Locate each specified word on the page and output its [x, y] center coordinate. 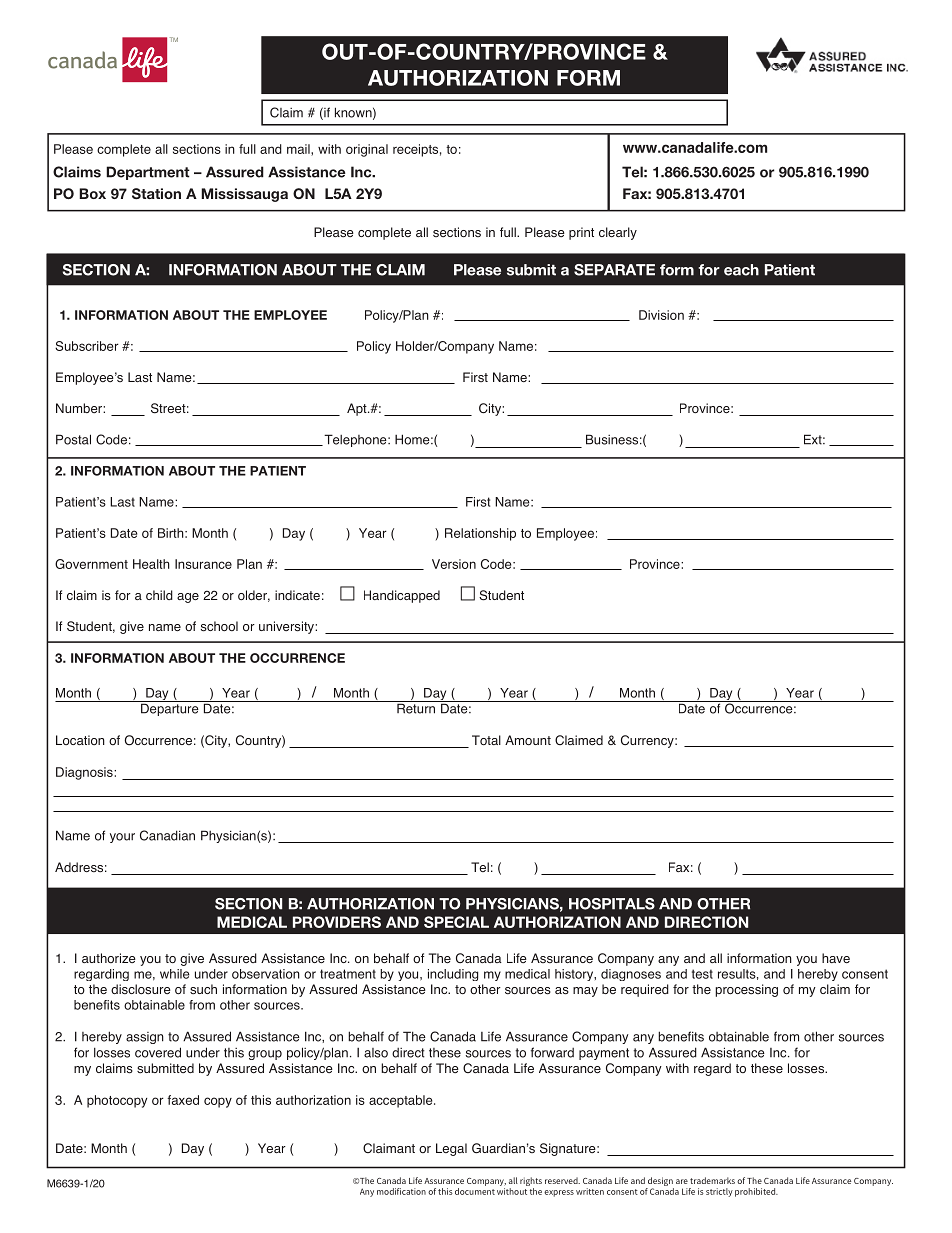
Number [80, 408]
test [702, 974]
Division [661, 315]
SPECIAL [456, 922]
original [367, 150]
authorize [109, 958]
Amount [528, 740]
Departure [170, 708]
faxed [183, 1100]
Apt [358, 409]
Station [156, 193]
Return [416, 707]
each [741, 270]
